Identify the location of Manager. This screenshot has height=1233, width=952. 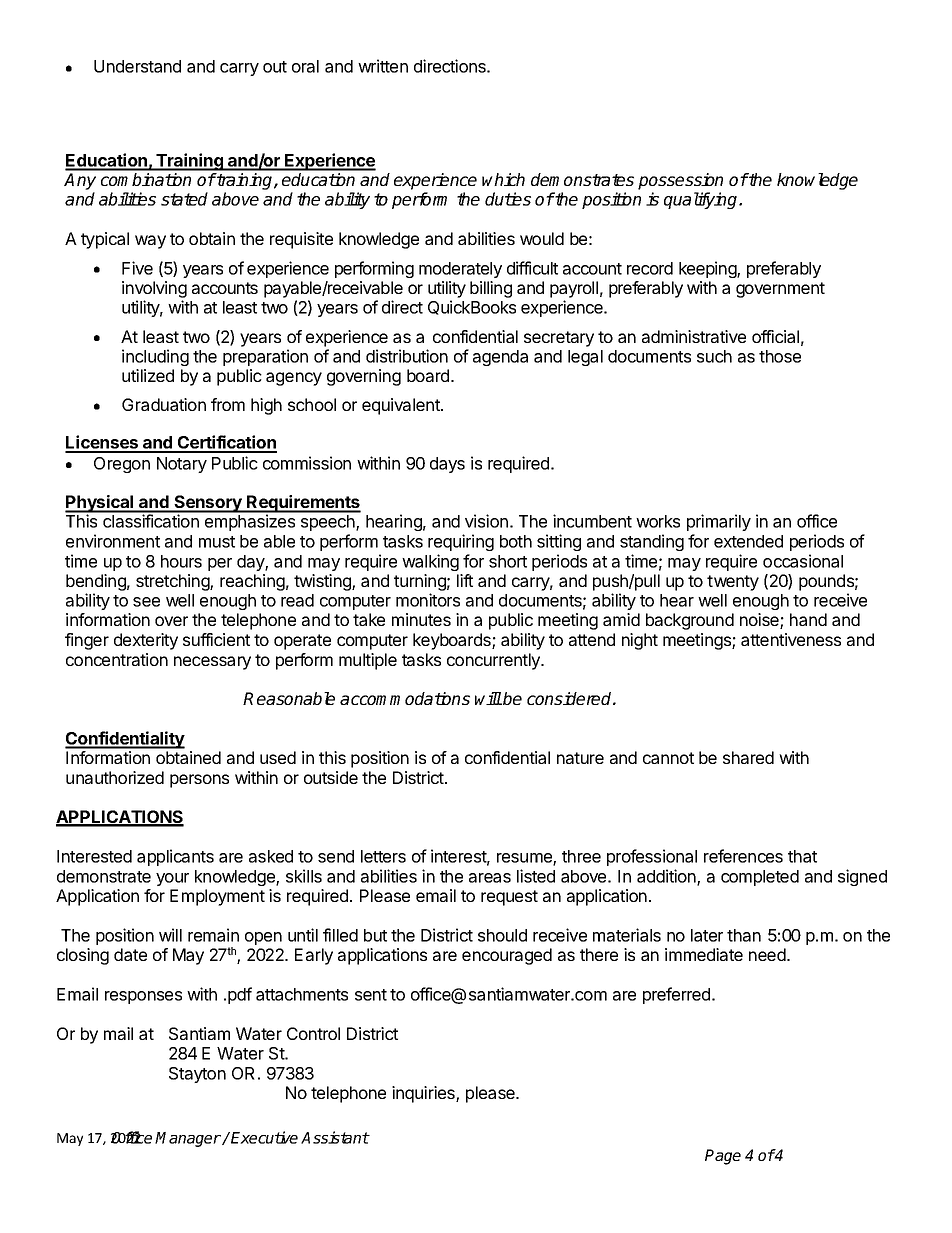
(188, 1139).
